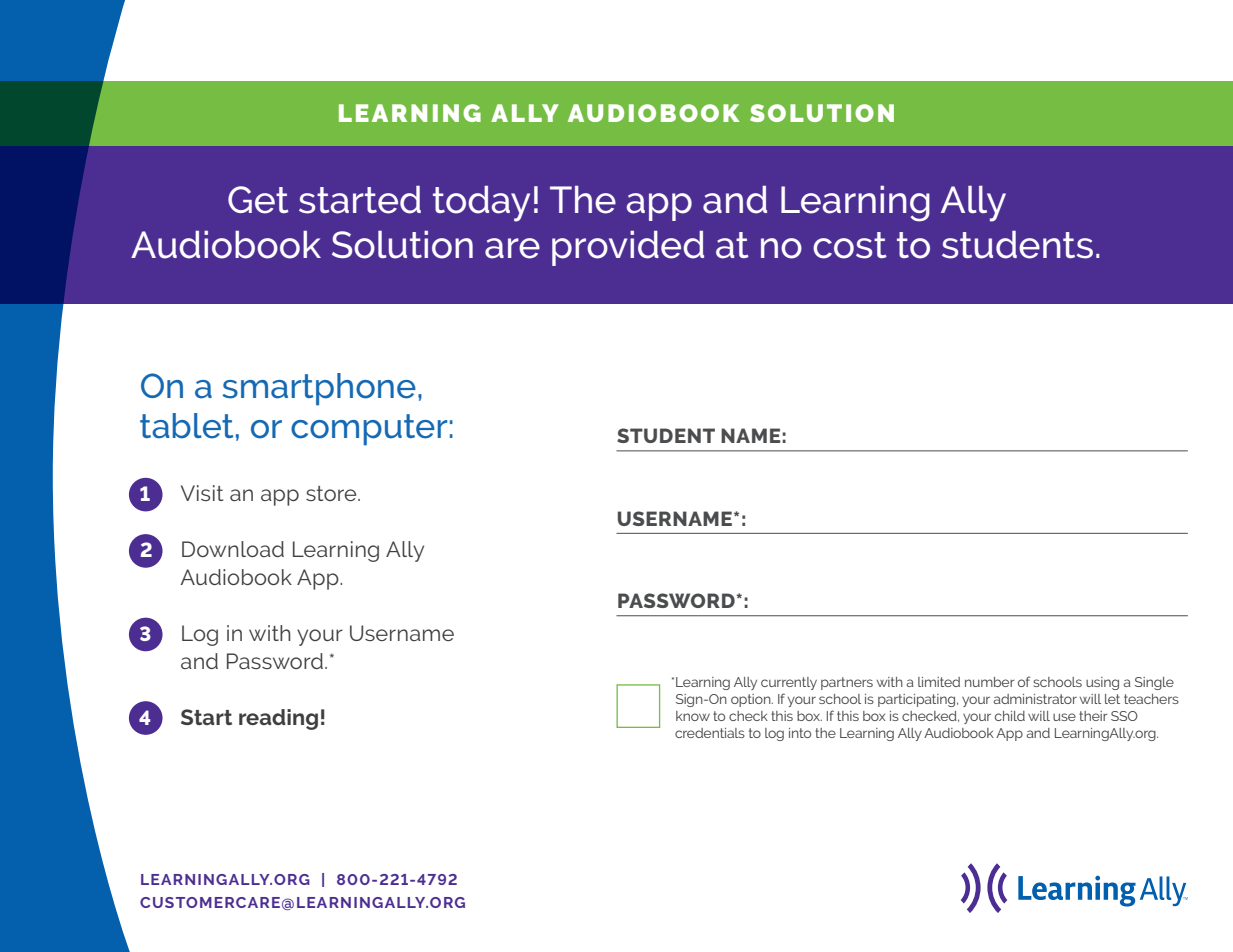  What do you see at coordinates (319, 389) in the screenshot?
I see `smartphone` at bounding box center [319, 389].
